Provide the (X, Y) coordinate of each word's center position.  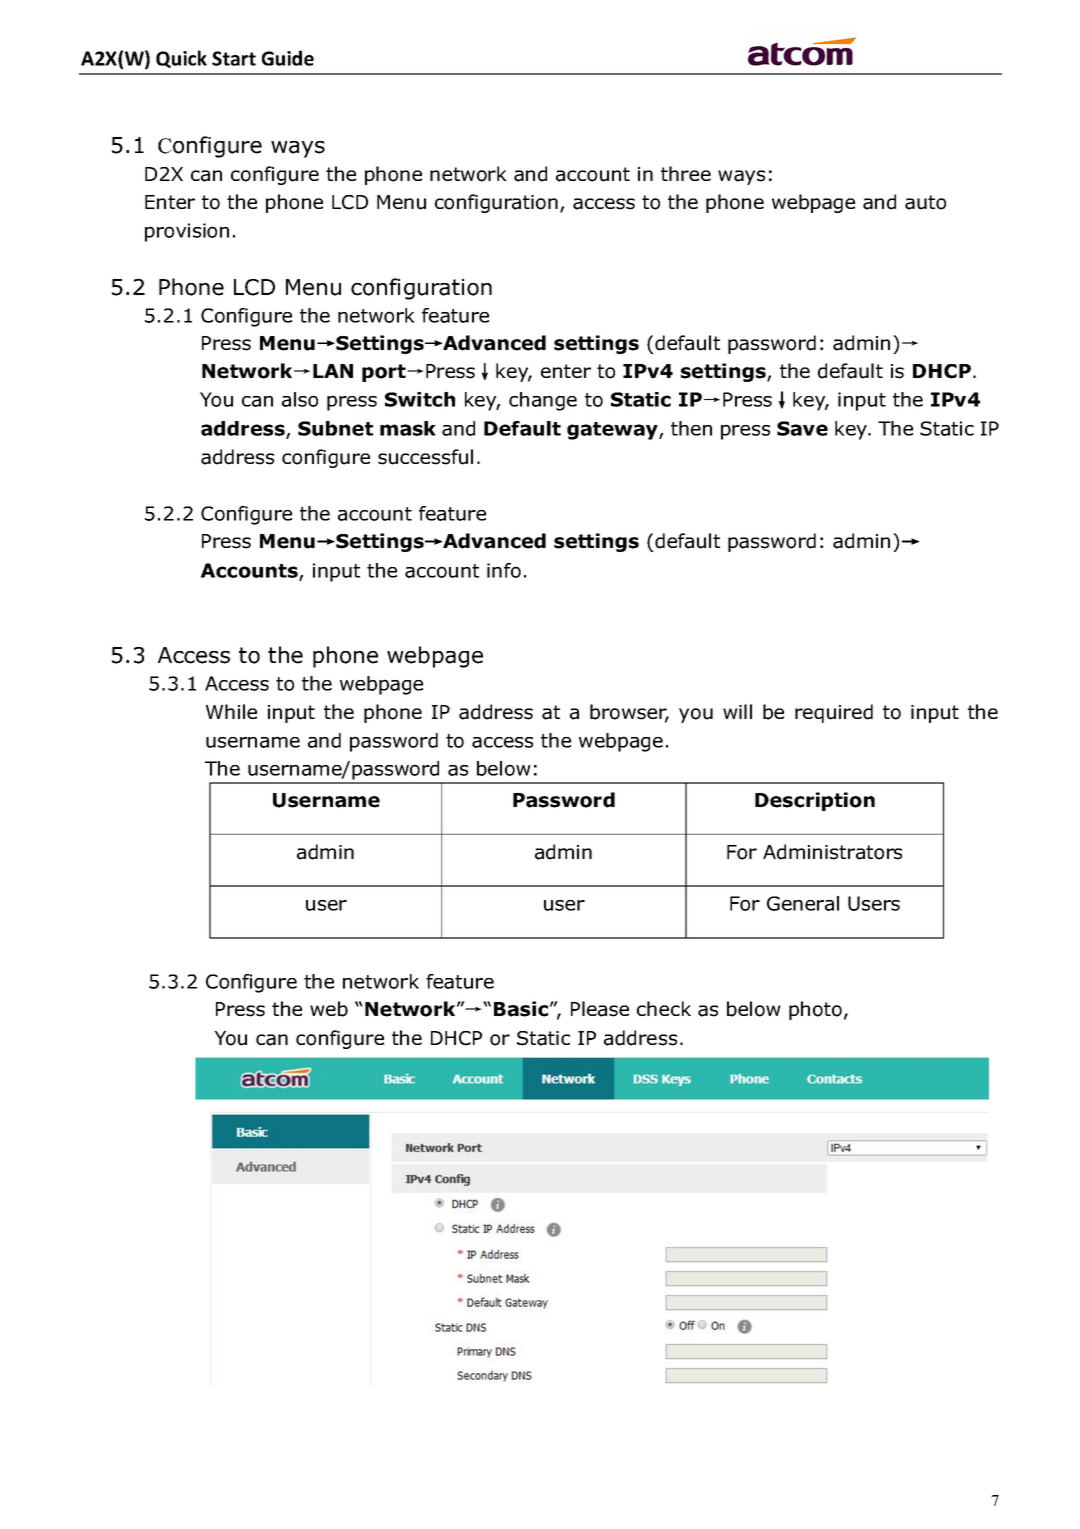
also (300, 399)
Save (802, 428)
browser (629, 713)
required (834, 713)
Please (600, 1009)
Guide (288, 58)
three (686, 173)
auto (925, 202)
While (231, 711)
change (543, 401)
